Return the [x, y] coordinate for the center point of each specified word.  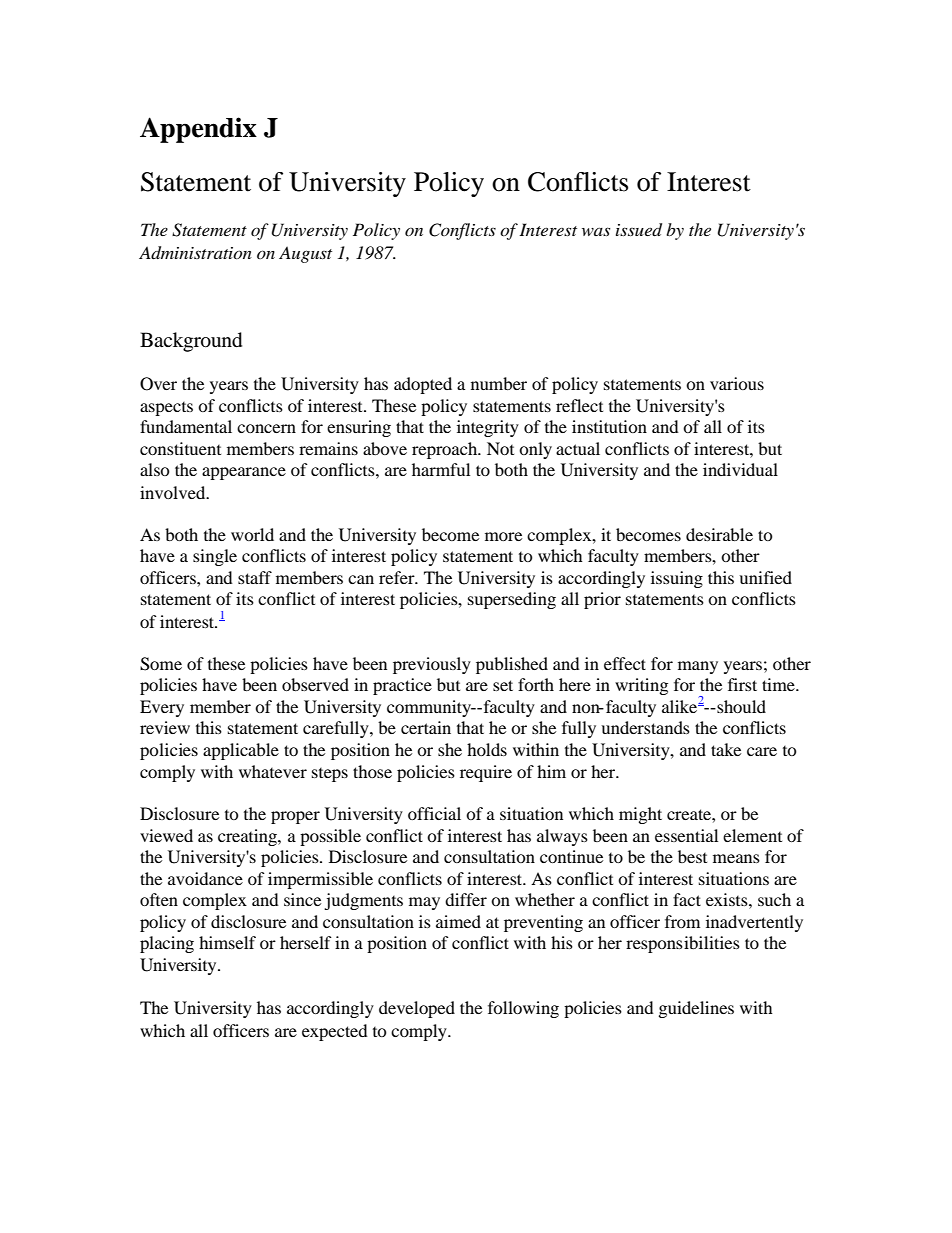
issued [639, 230]
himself [227, 942]
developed [417, 1009]
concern [266, 428]
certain [426, 727]
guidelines [696, 1009]
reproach [446, 450]
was [596, 231]
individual [740, 469]
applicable [241, 751]
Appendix [198, 130]
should [740, 706]
